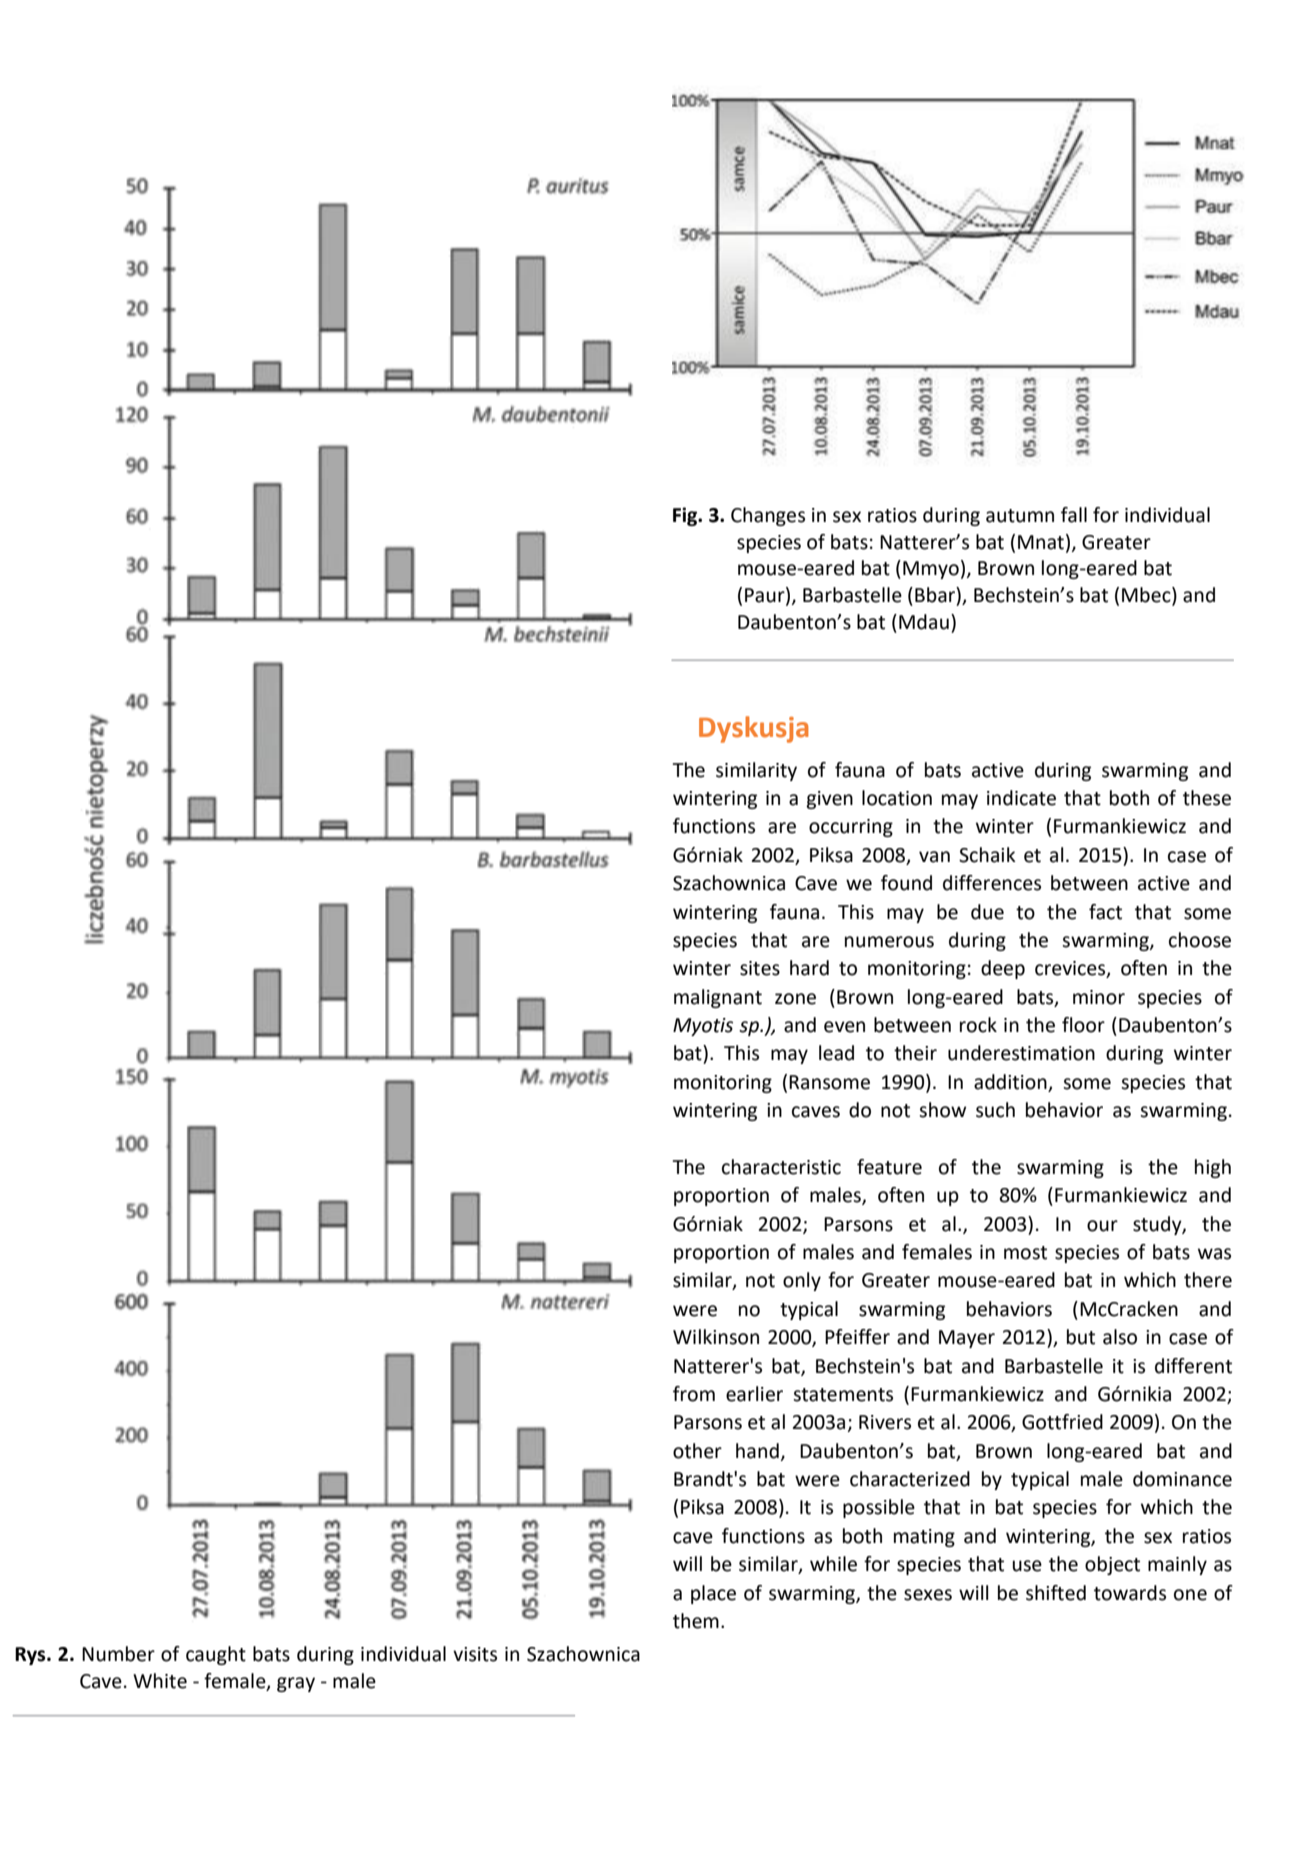 The height and width of the screenshot is (1856, 1312). What do you see at coordinates (696, 1621) in the screenshot?
I see `them` at bounding box center [696, 1621].
